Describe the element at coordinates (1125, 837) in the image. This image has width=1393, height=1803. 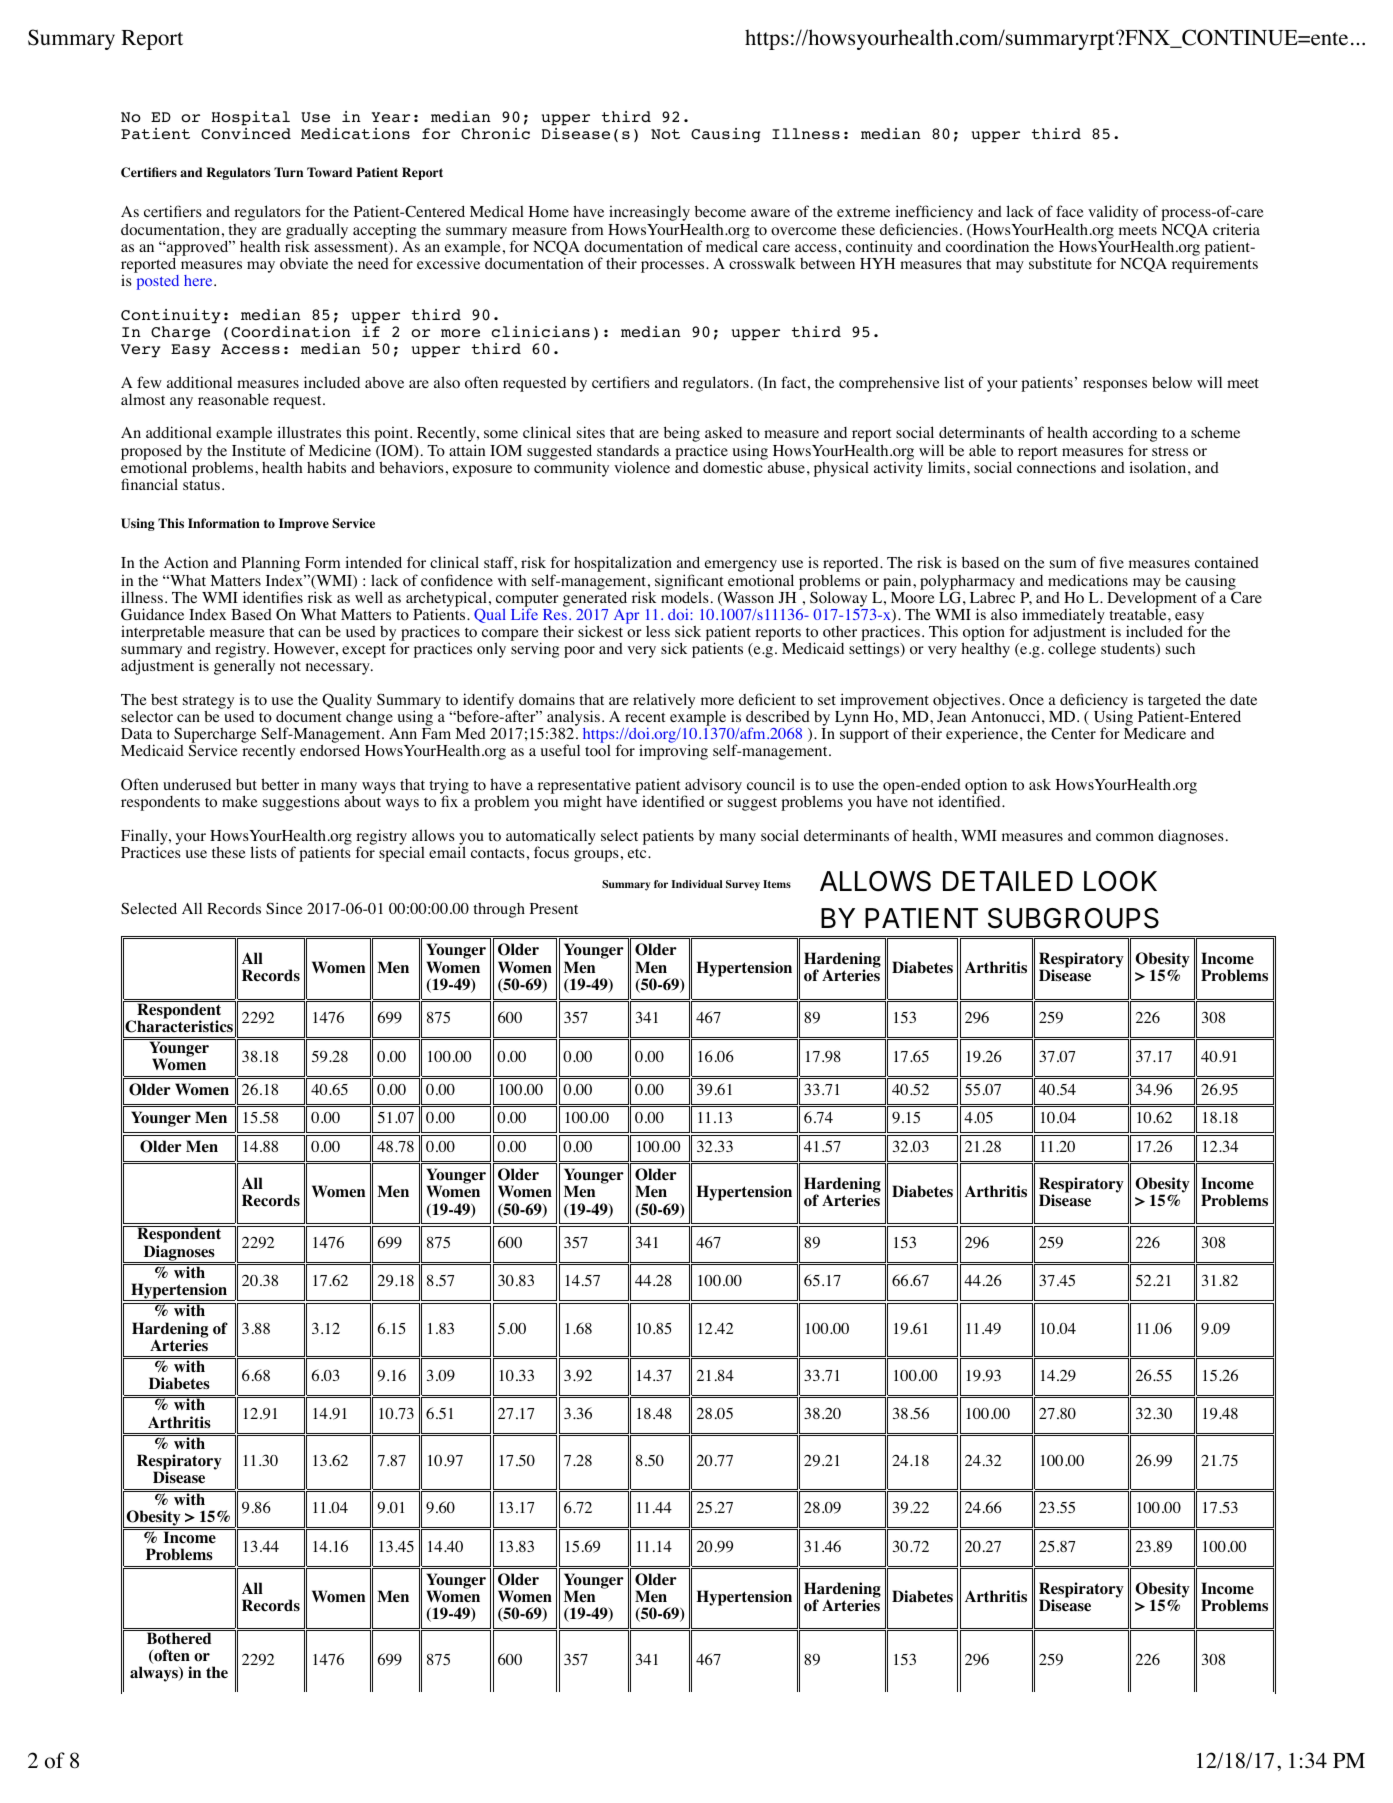
I see `common` at that location.
